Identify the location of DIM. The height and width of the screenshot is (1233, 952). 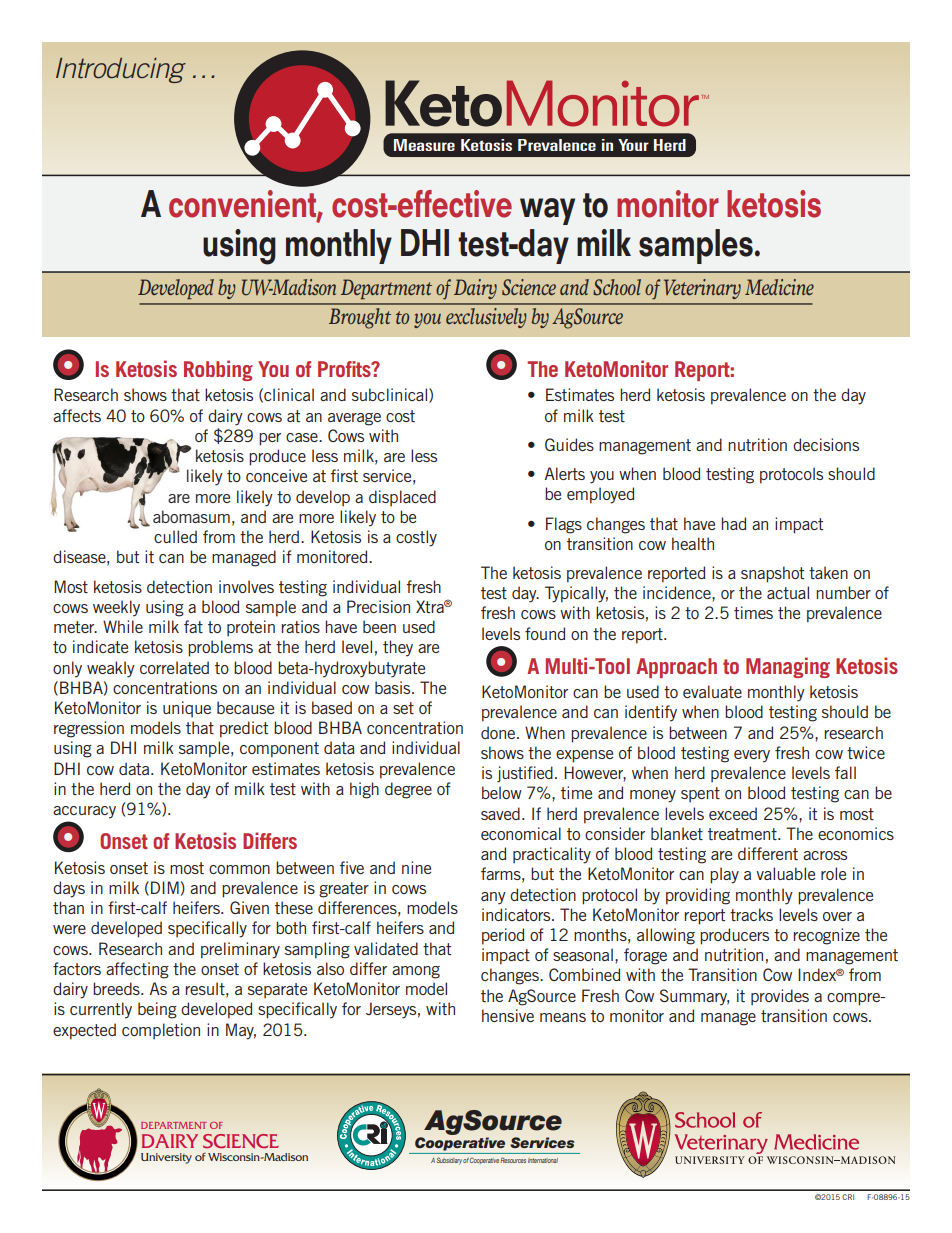
(165, 887).
